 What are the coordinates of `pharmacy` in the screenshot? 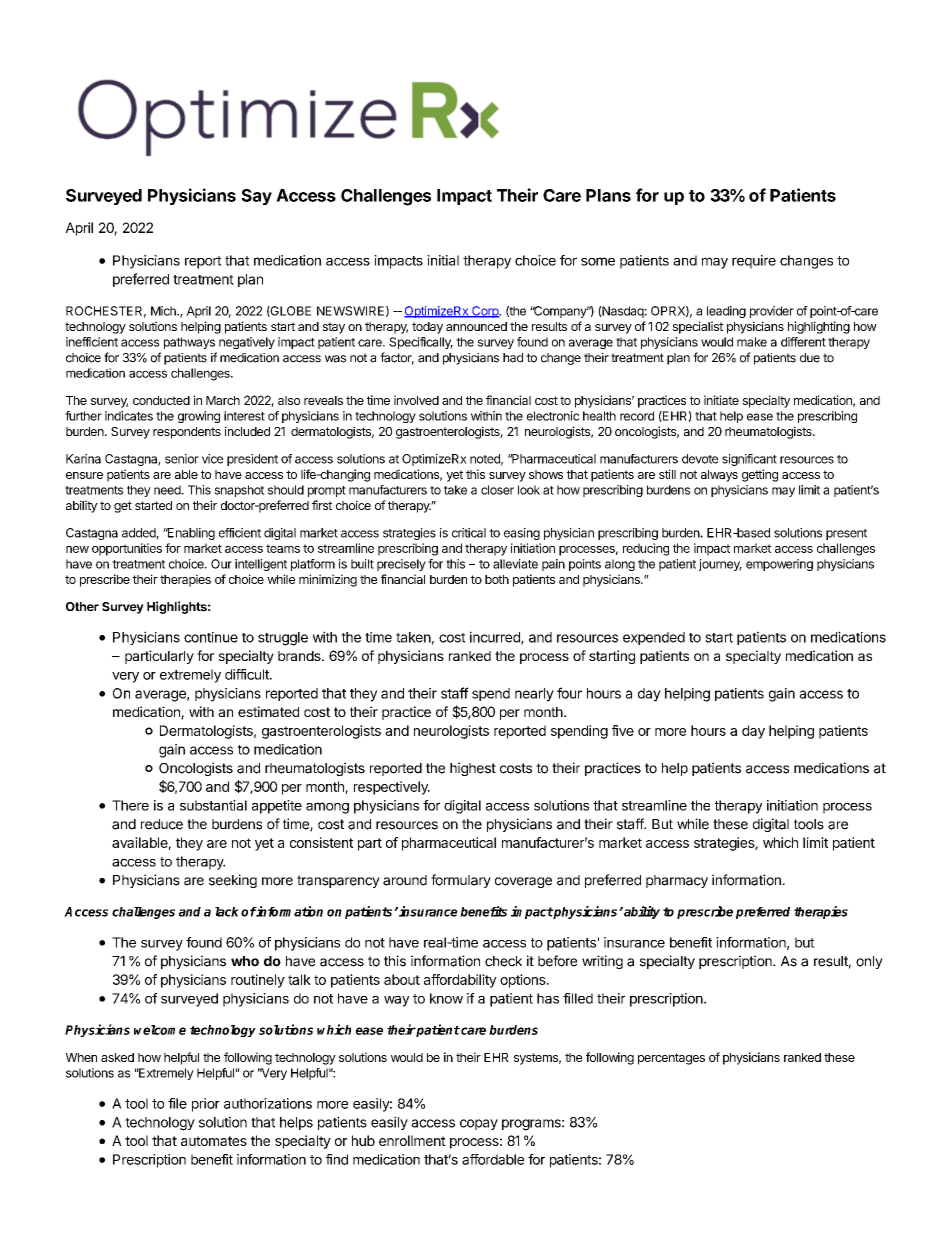 It's located at (677, 881).
